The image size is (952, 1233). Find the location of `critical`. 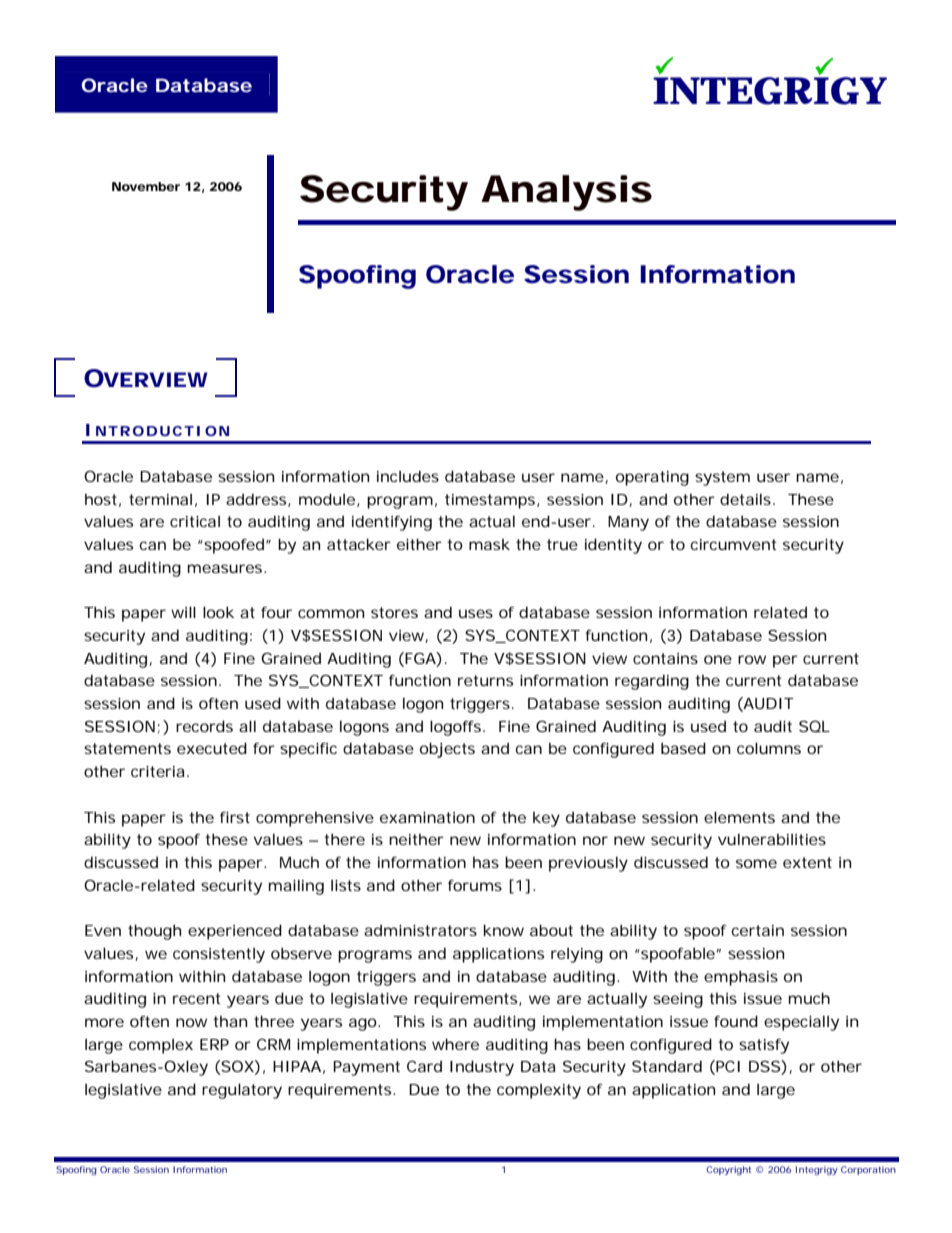

critical is located at coordinates (195, 521).
